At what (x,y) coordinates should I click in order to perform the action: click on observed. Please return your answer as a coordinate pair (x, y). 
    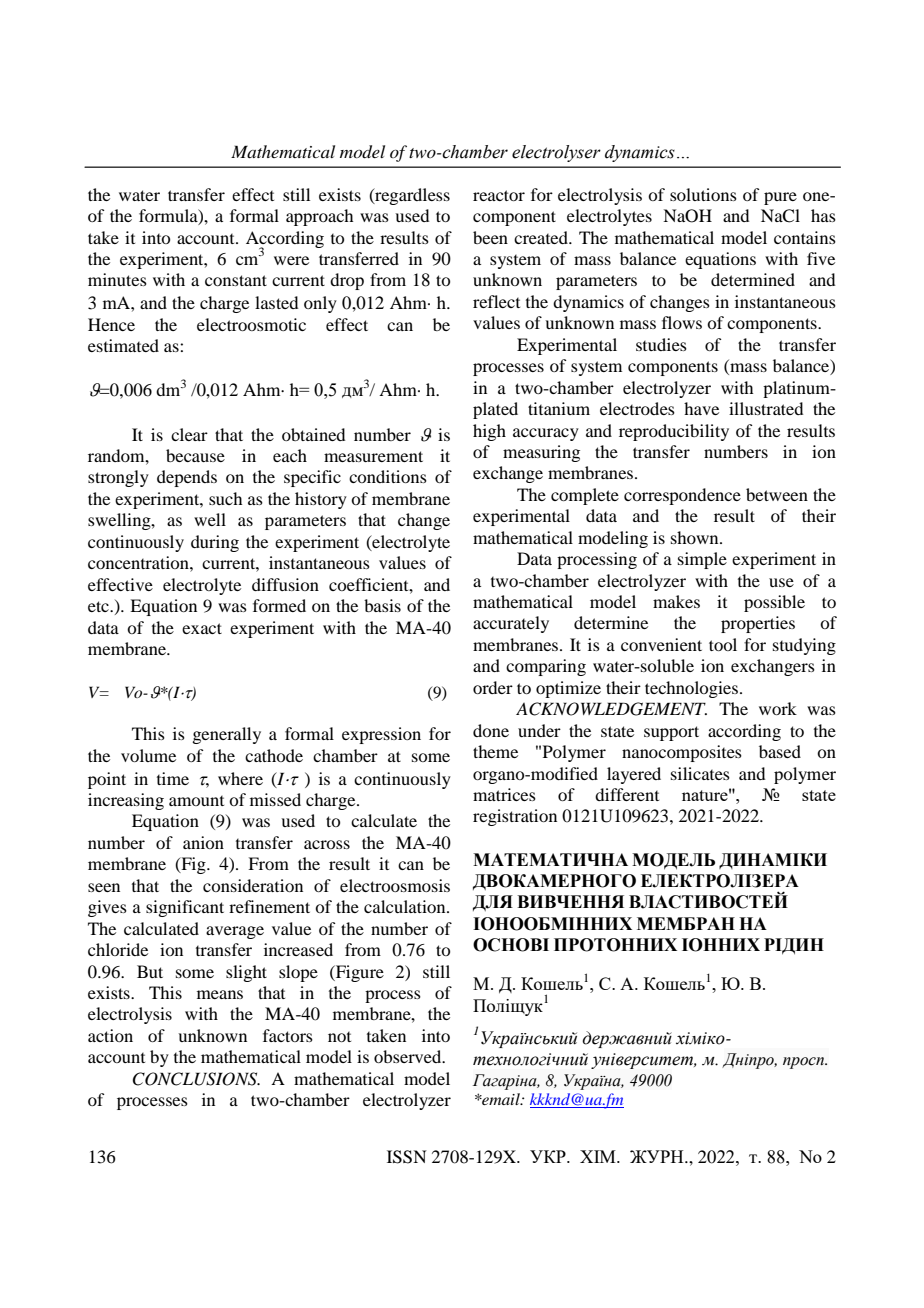
    Looking at the image, I should click on (409, 1056).
